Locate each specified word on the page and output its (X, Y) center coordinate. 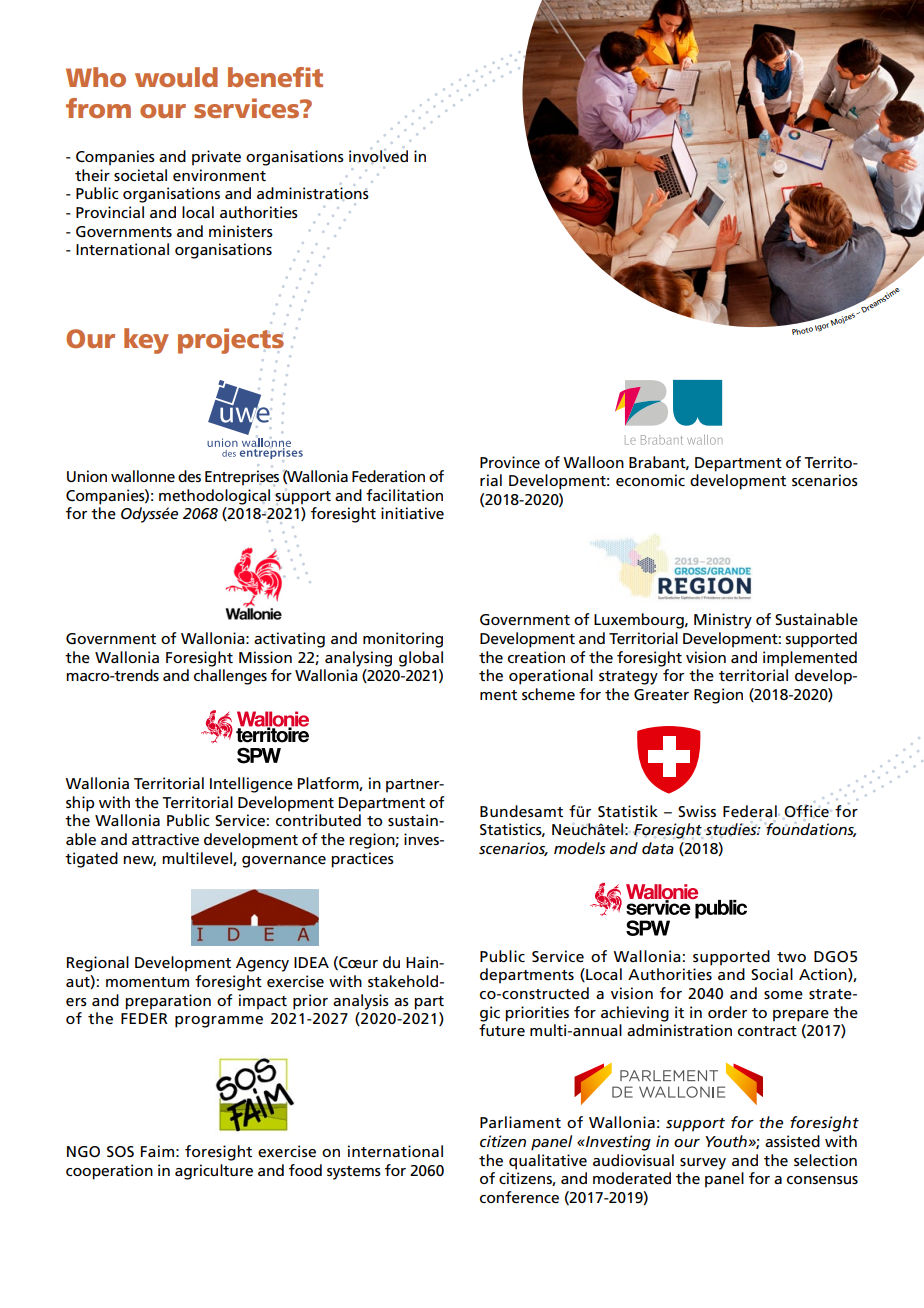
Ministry (723, 621)
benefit (275, 77)
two (791, 957)
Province (510, 462)
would (176, 77)
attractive (165, 839)
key (146, 341)
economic (650, 480)
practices (362, 860)
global (421, 659)
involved (378, 156)
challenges (230, 677)
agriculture (214, 1172)
